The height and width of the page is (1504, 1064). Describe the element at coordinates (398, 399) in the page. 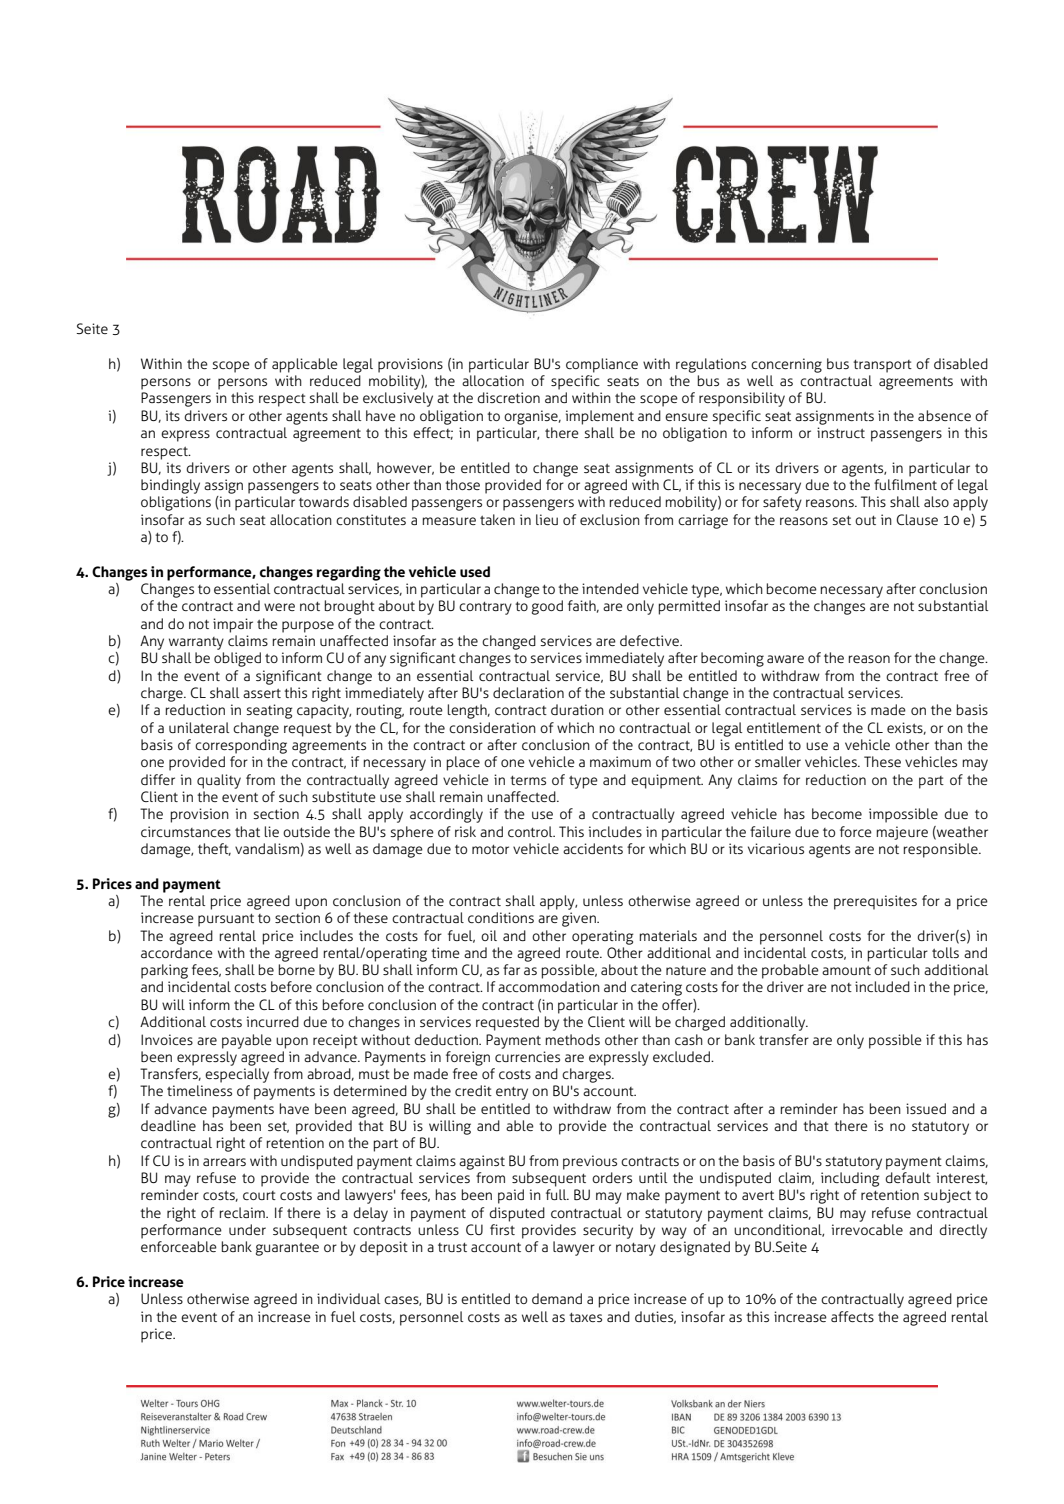

I see `exclusively` at that location.
